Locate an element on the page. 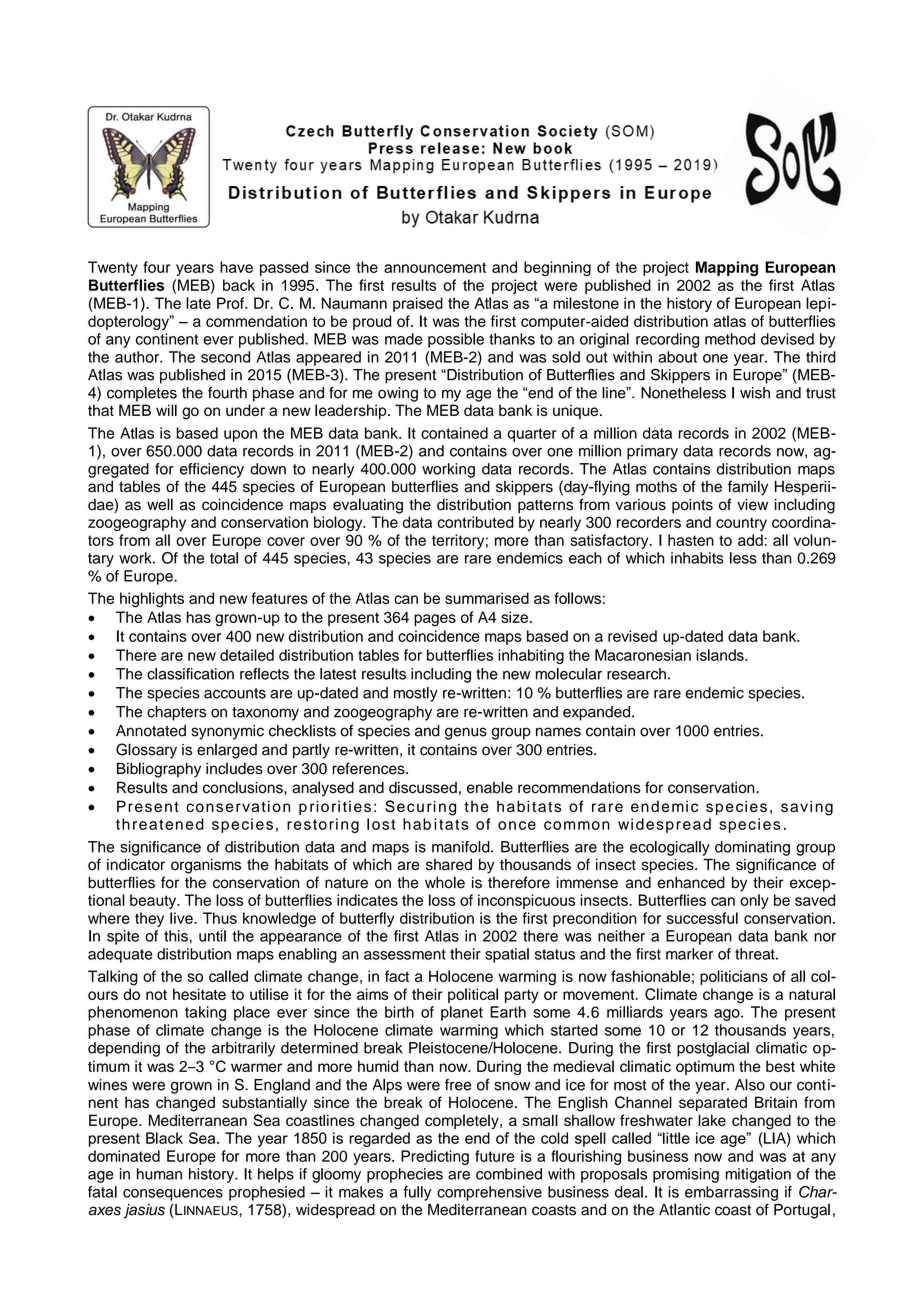 The width and height of the image is (924, 1307). islands is located at coordinates (721, 655).
